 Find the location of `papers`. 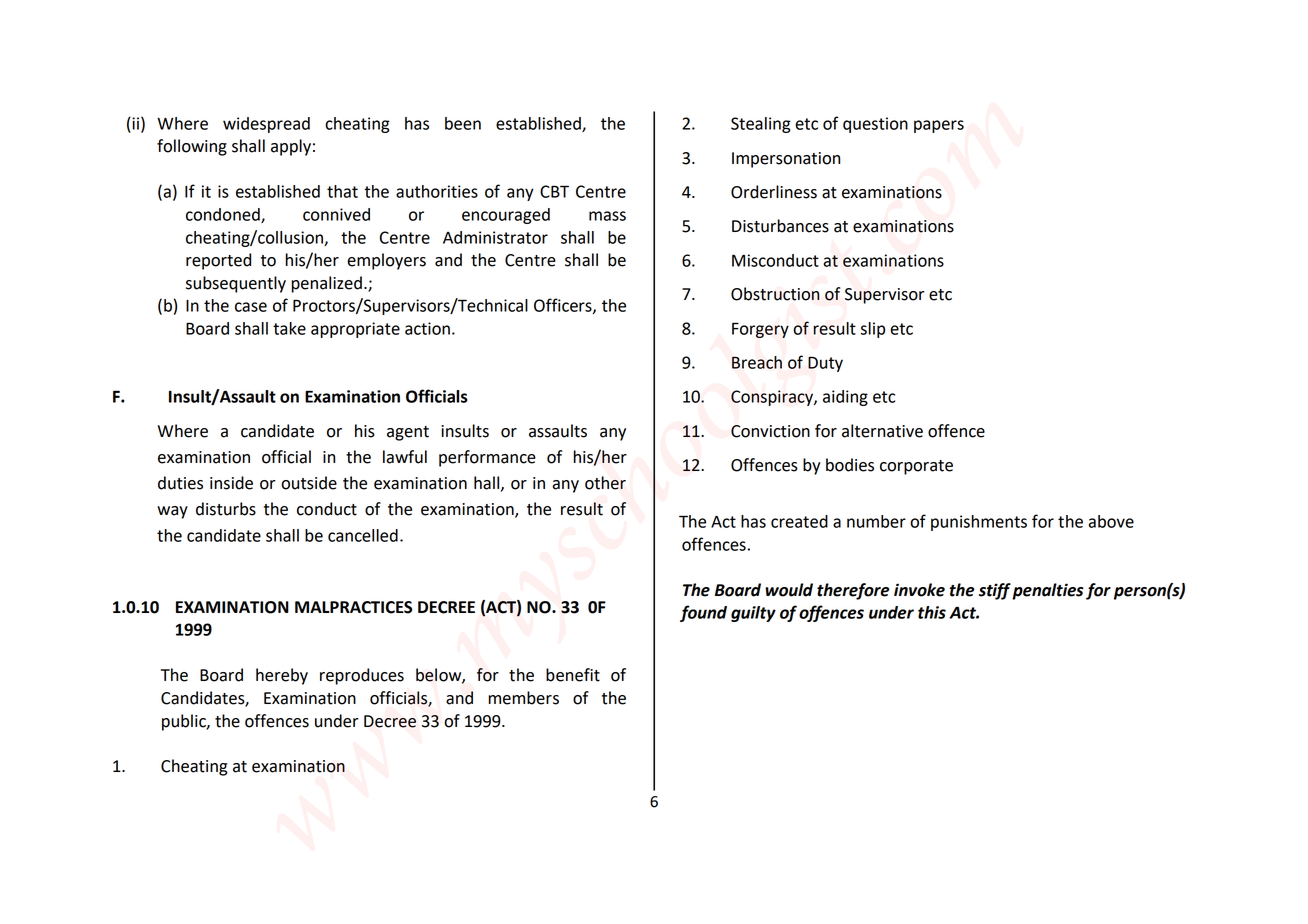

papers is located at coordinates (939, 126).
